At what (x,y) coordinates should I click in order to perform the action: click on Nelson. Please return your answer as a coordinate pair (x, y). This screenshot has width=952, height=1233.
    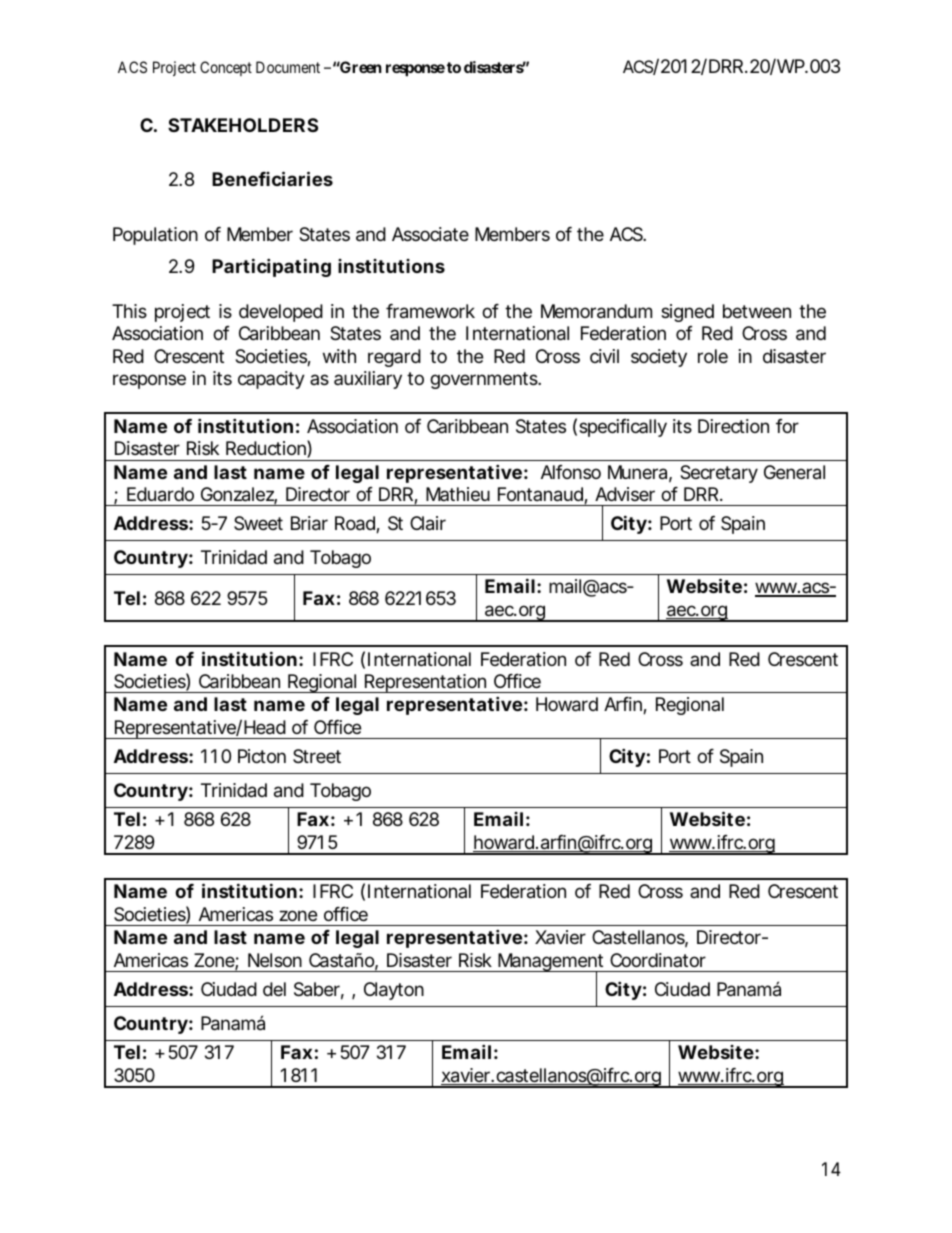
    Looking at the image, I should click on (275, 960).
